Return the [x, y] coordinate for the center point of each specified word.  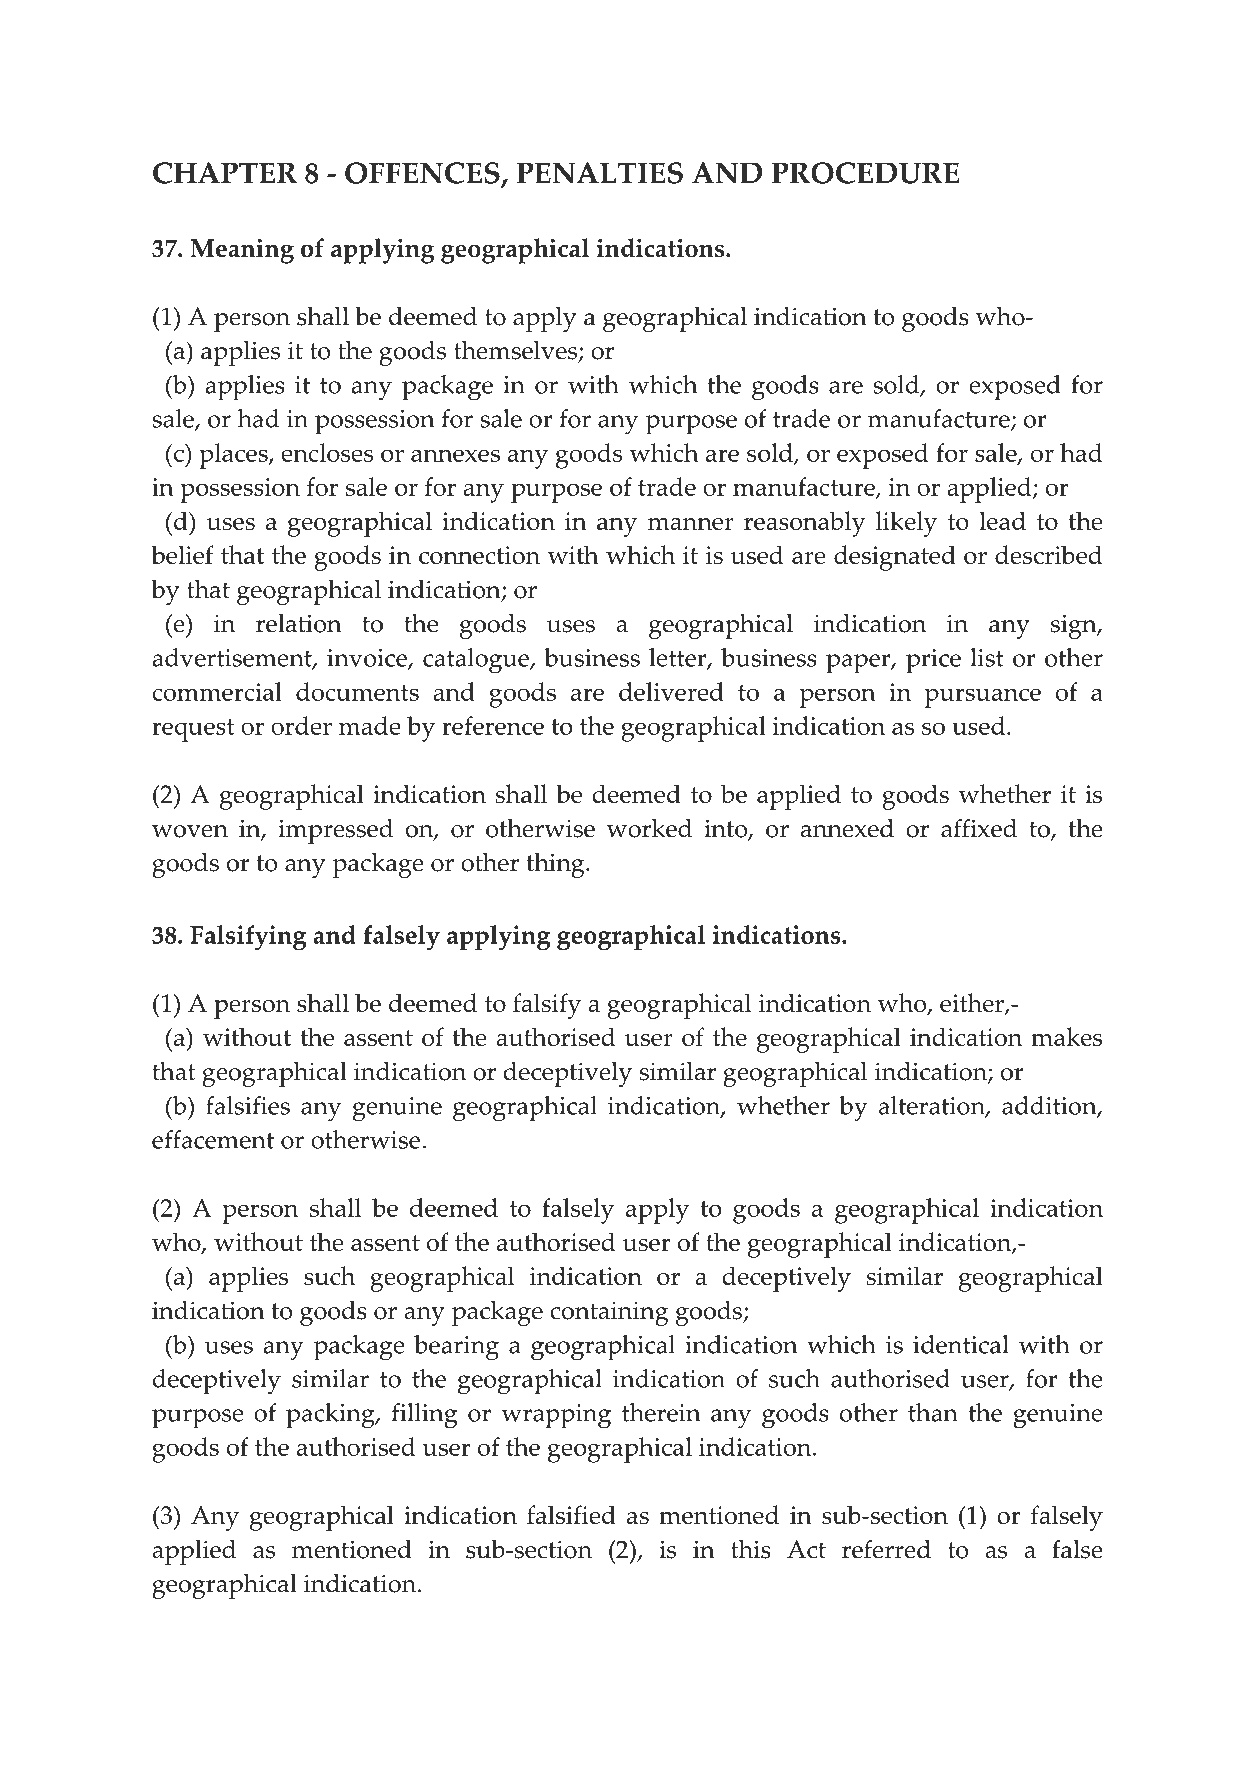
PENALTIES [600, 173]
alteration [933, 1106]
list [987, 657]
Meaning [242, 251]
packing [331, 1416]
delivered [671, 691]
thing [557, 865]
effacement [213, 1139]
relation [299, 623]
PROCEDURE [866, 173]
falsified [571, 1514]
